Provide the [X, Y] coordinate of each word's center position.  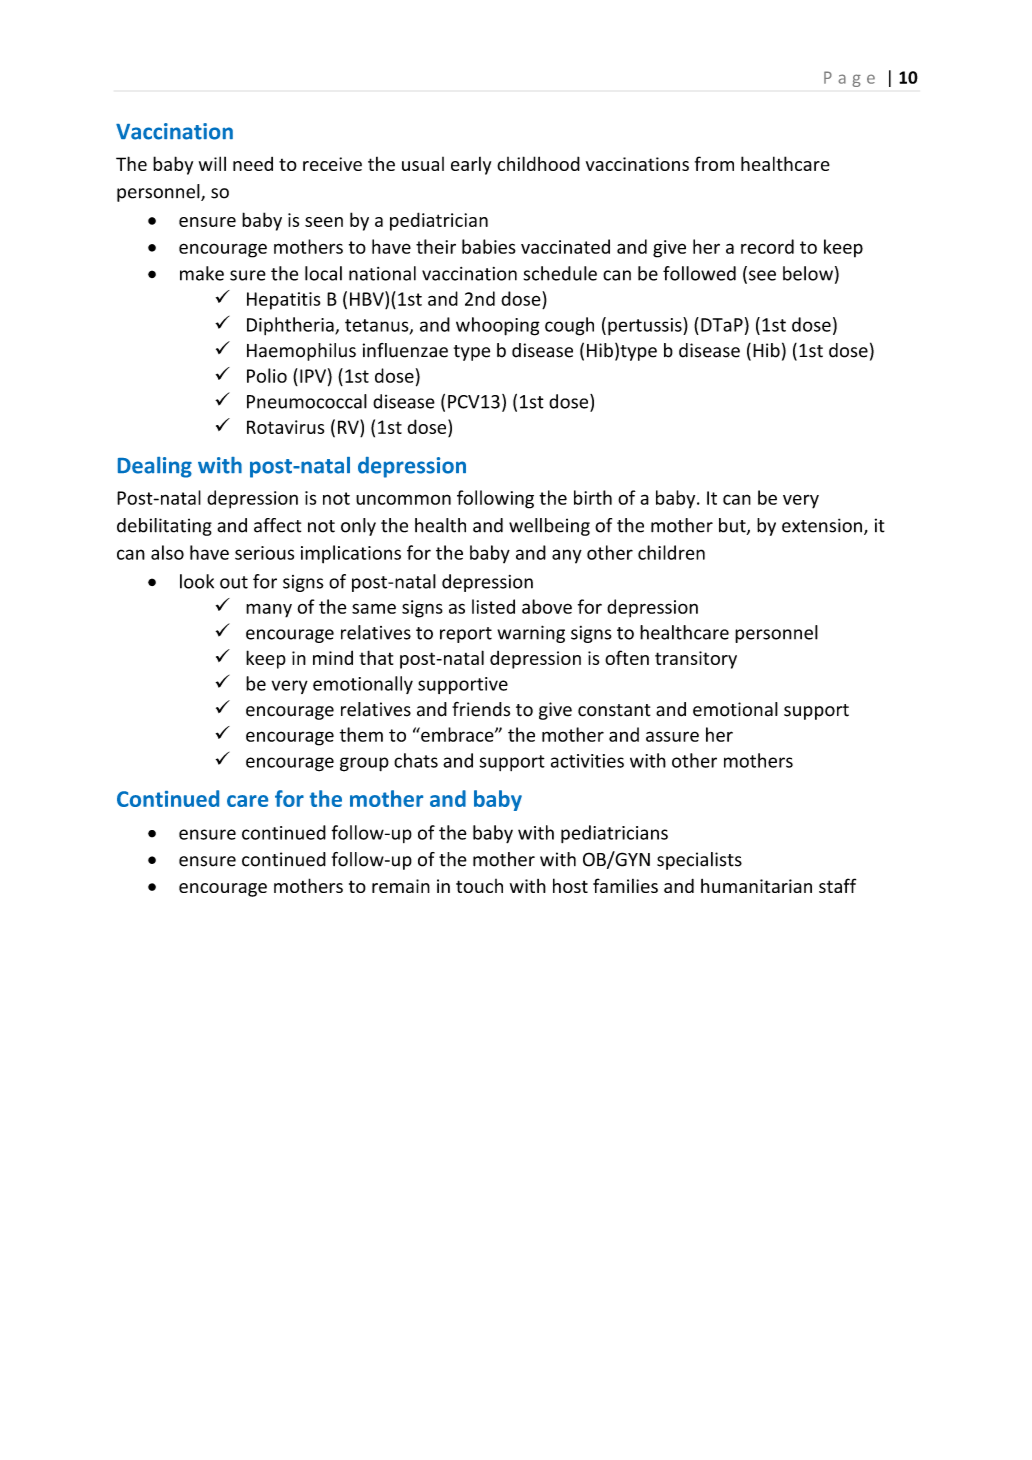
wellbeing [549, 527]
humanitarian [756, 886]
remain [401, 886]
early [471, 166]
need [253, 164]
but [733, 526]
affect [277, 525]
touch [479, 886]
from [714, 163]
